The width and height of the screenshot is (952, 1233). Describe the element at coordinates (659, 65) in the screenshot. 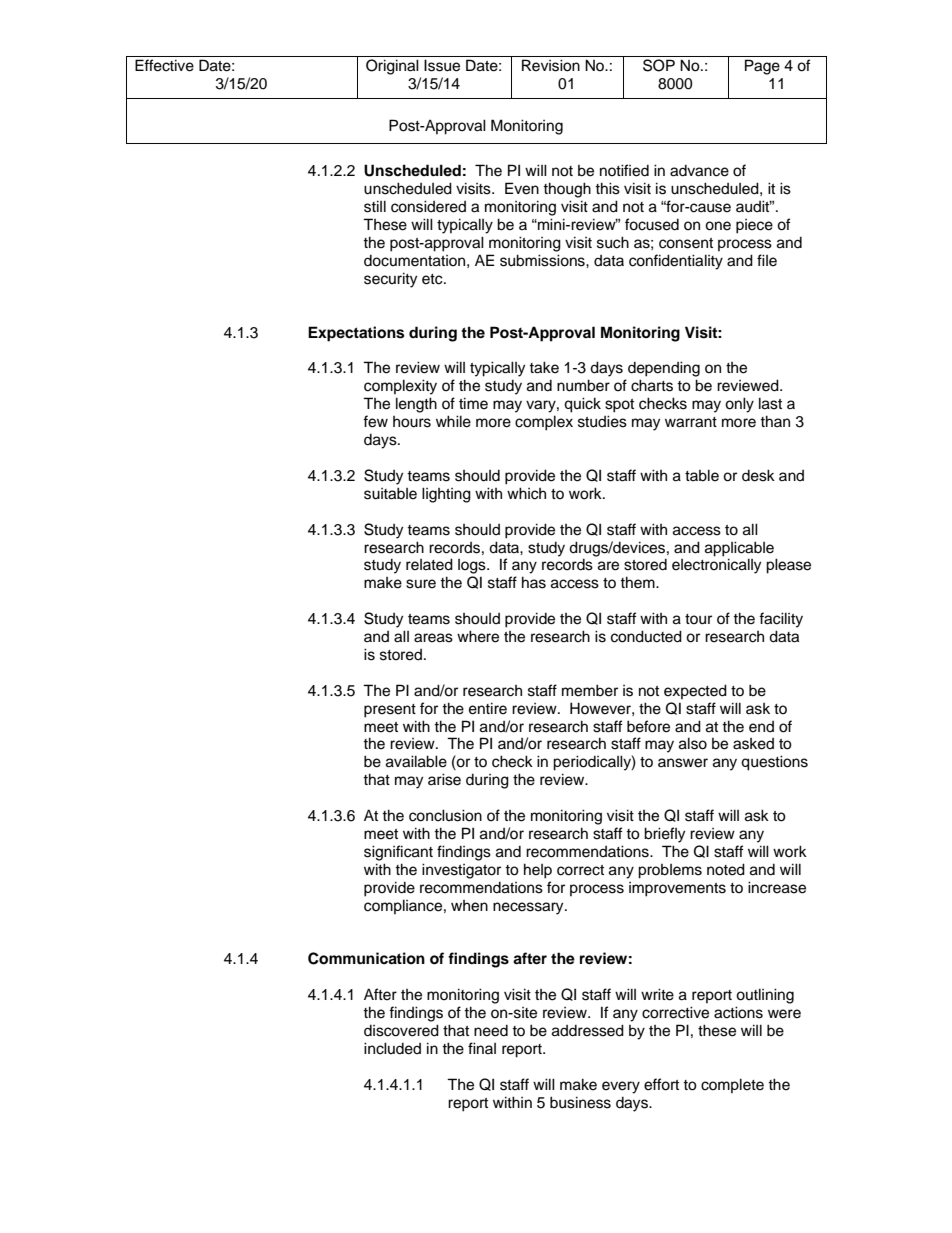

I see `SOP` at that location.
